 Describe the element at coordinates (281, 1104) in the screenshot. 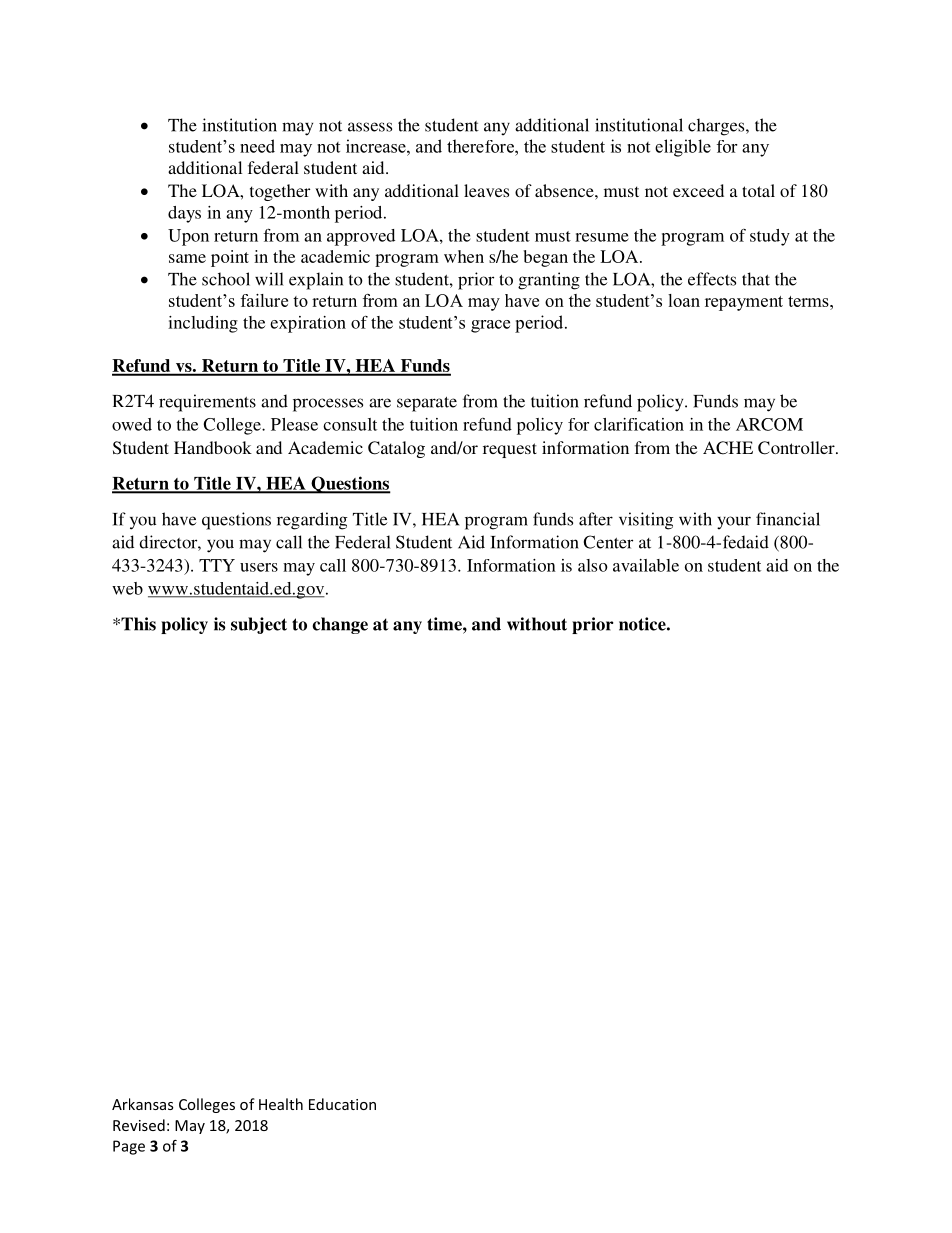

I see `Health` at that location.
